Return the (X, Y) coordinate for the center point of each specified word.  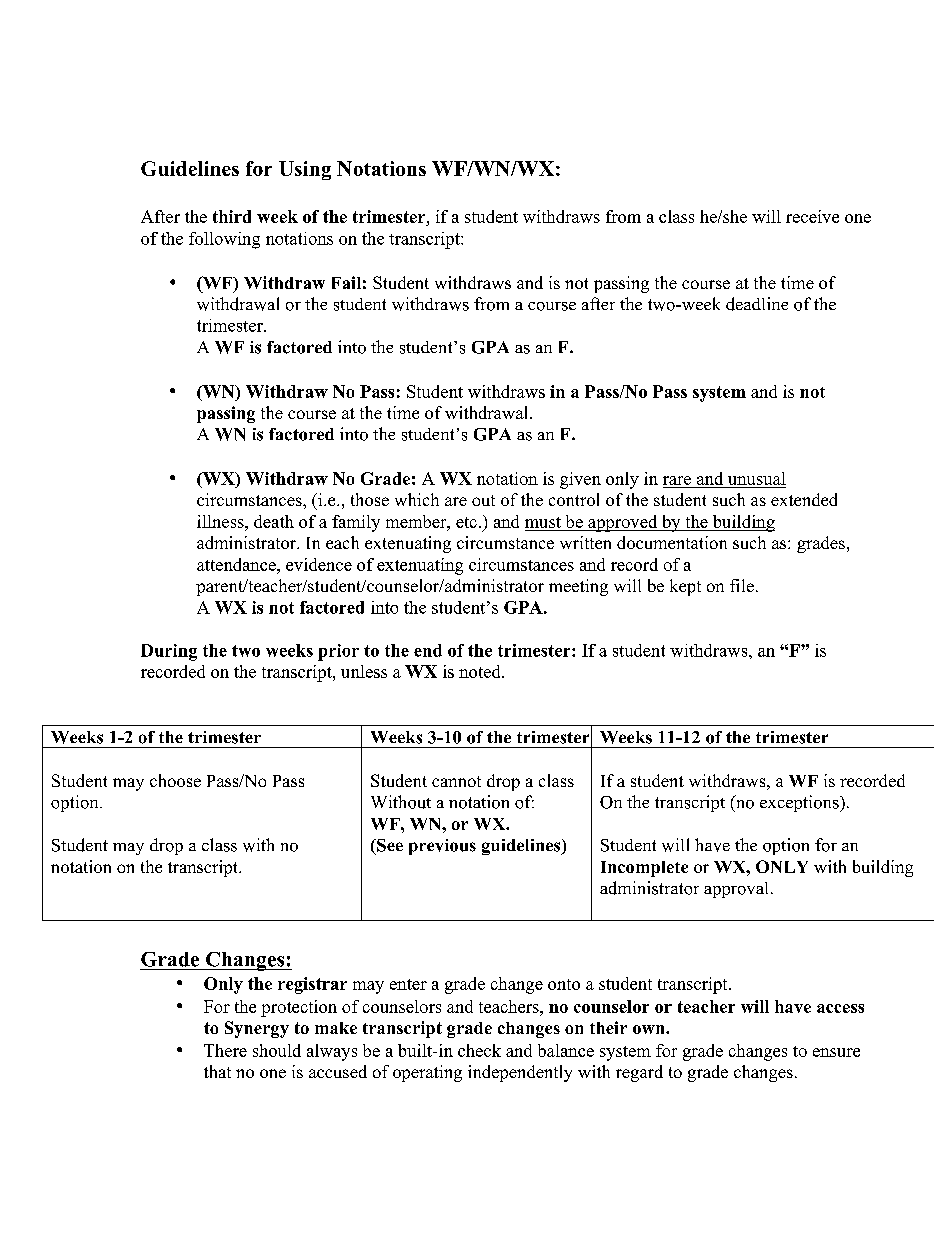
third (232, 216)
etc (466, 522)
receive (812, 216)
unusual (757, 478)
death (274, 521)
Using (305, 170)
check (479, 1050)
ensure (836, 1052)
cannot (456, 781)
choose (175, 780)
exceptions (800, 803)
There (225, 1050)
